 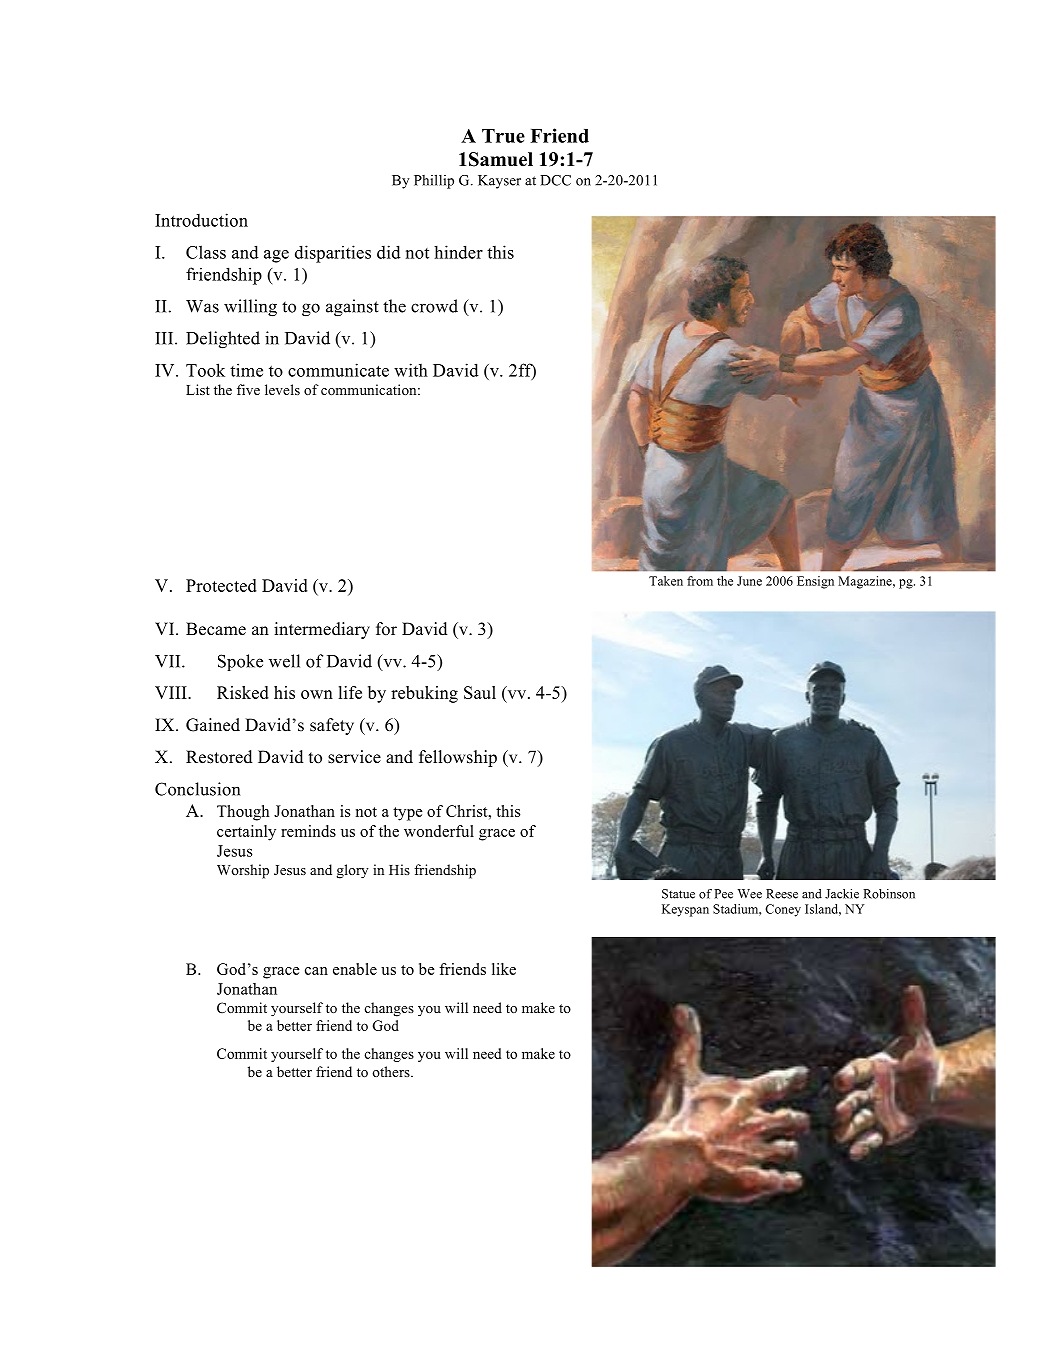 What do you see at coordinates (503, 136) in the page?
I see `True` at bounding box center [503, 136].
